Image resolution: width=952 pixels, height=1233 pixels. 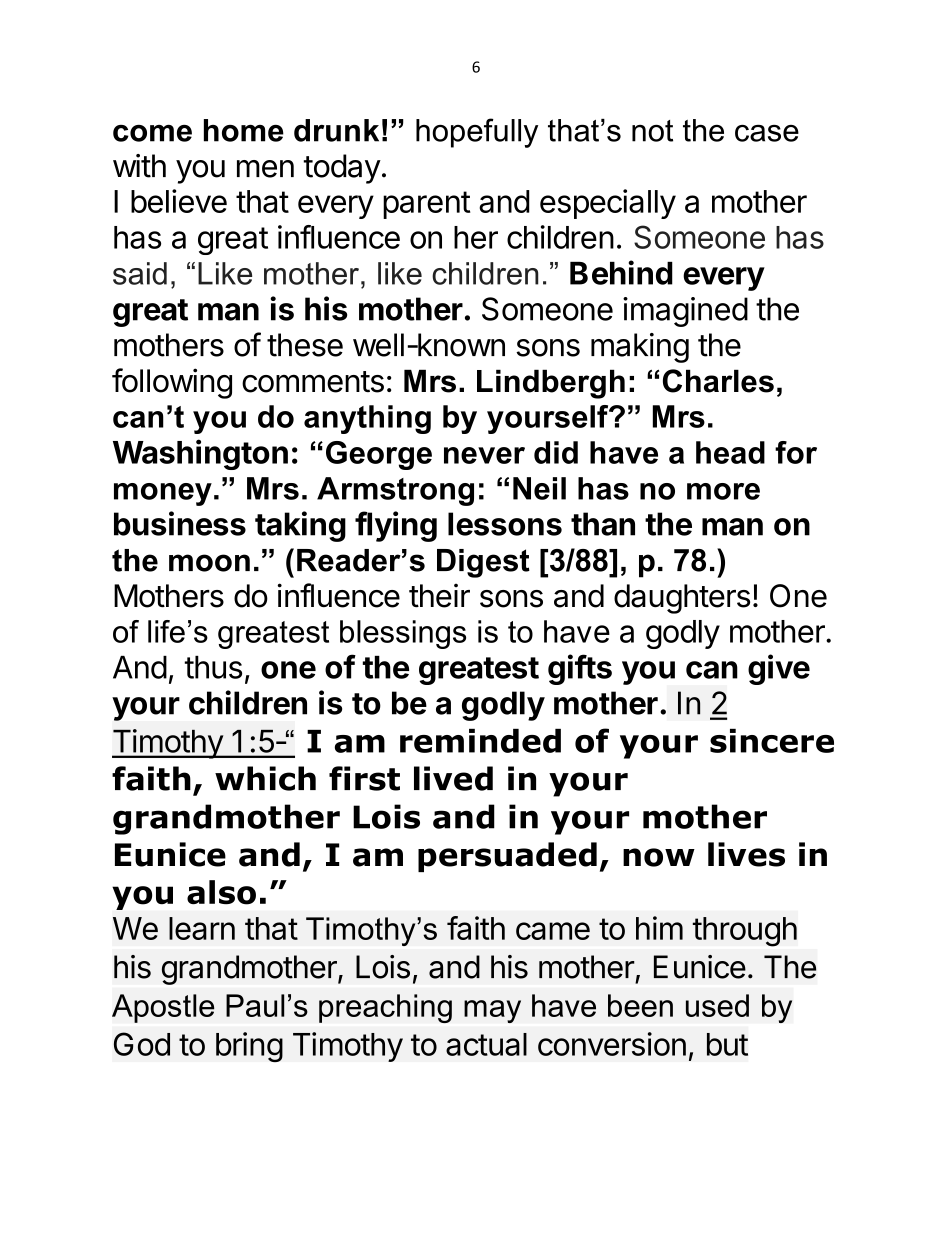 What do you see at coordinates (244, 130) in the screenshot?
I see `home` at bounding box center [244, 130].
